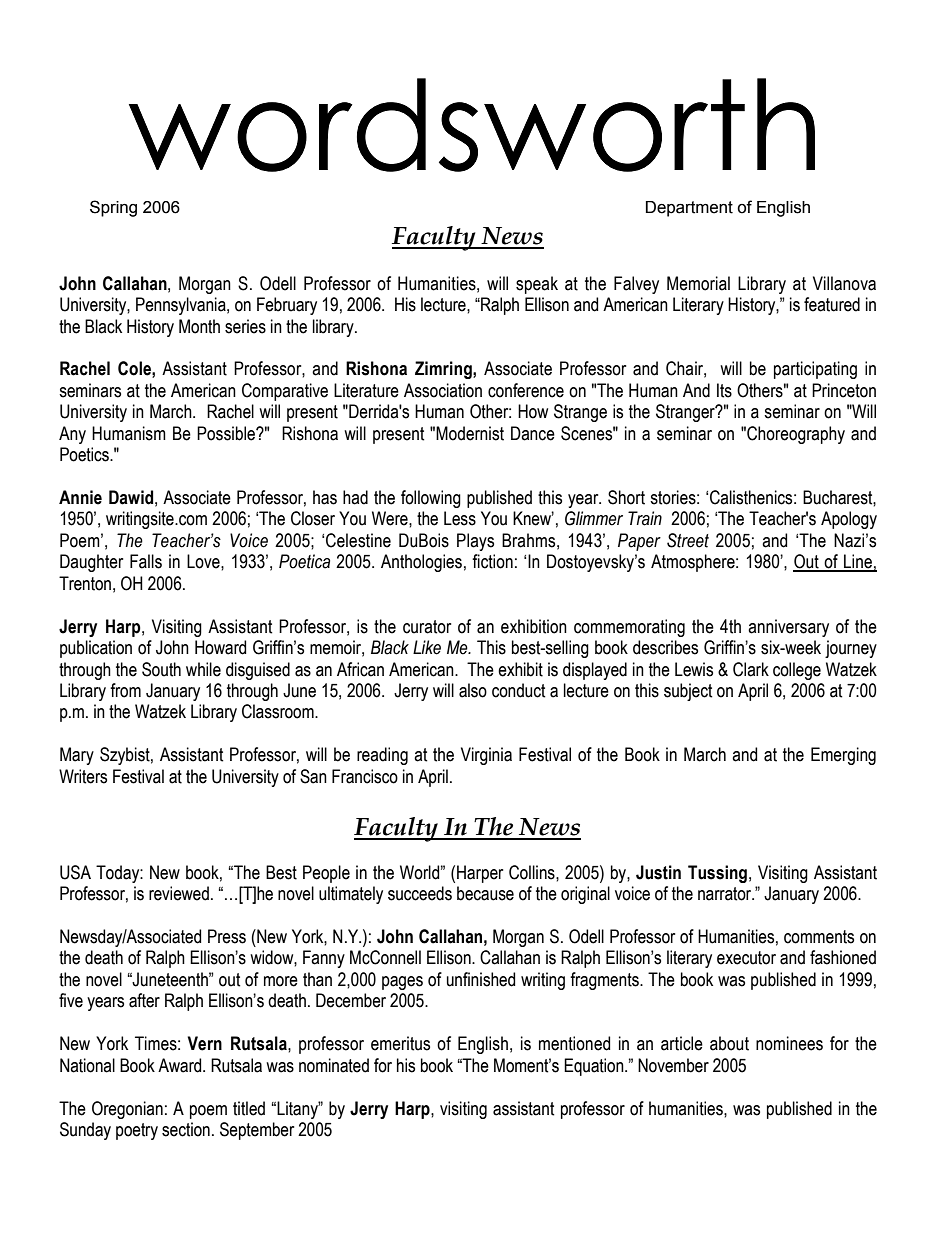  What do you see at coordinates (724, 390) in the screenshot?
I see `Its` at bounding box center [724, 390].
